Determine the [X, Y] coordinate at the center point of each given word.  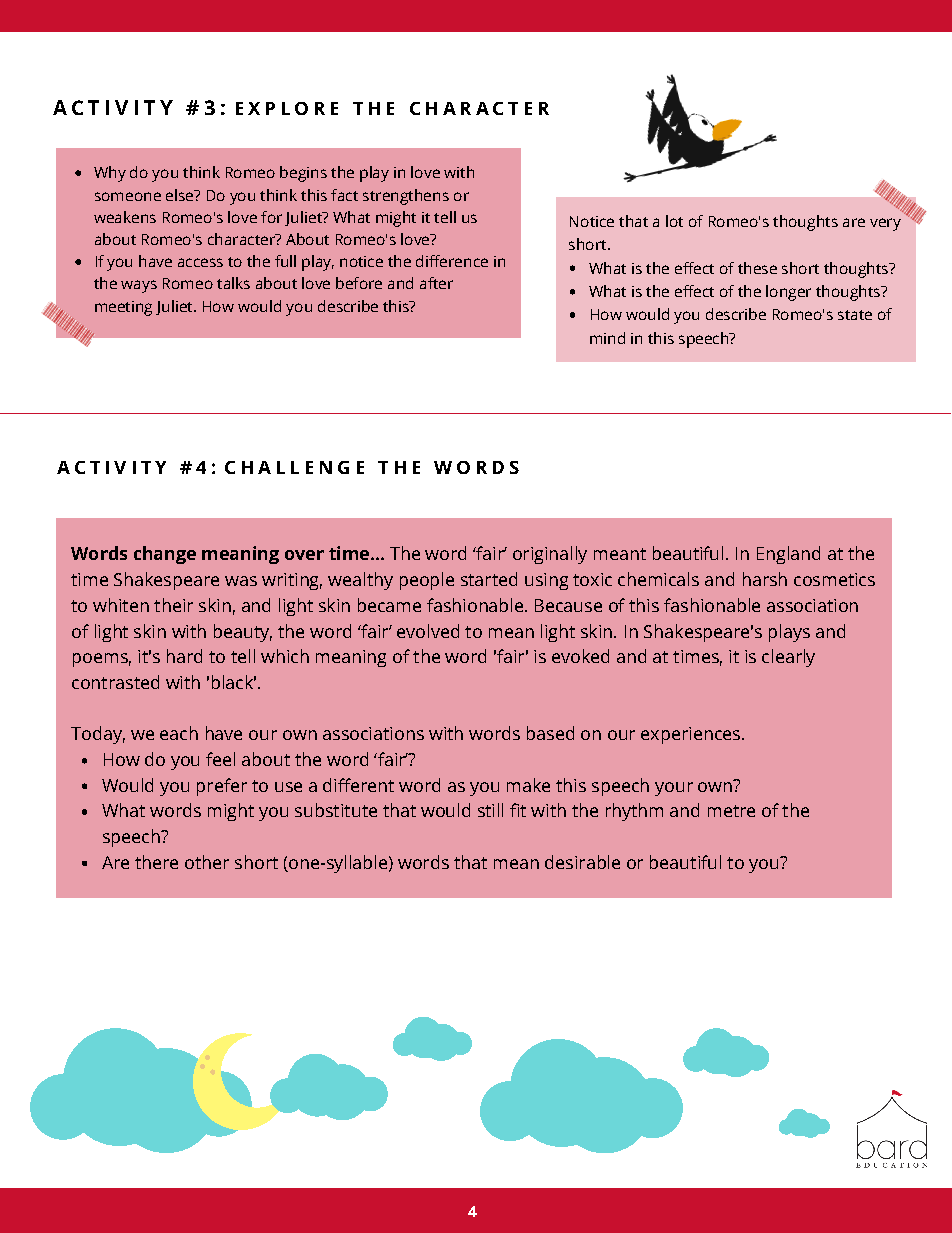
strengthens [406, 197]
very [885, 224]
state [855, 315]
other [207, 862]
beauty [243, 633]
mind [607, 338]
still [490, 810]
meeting [123, 308]
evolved [428, 631]
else [181, 195]
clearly [788, 658]
